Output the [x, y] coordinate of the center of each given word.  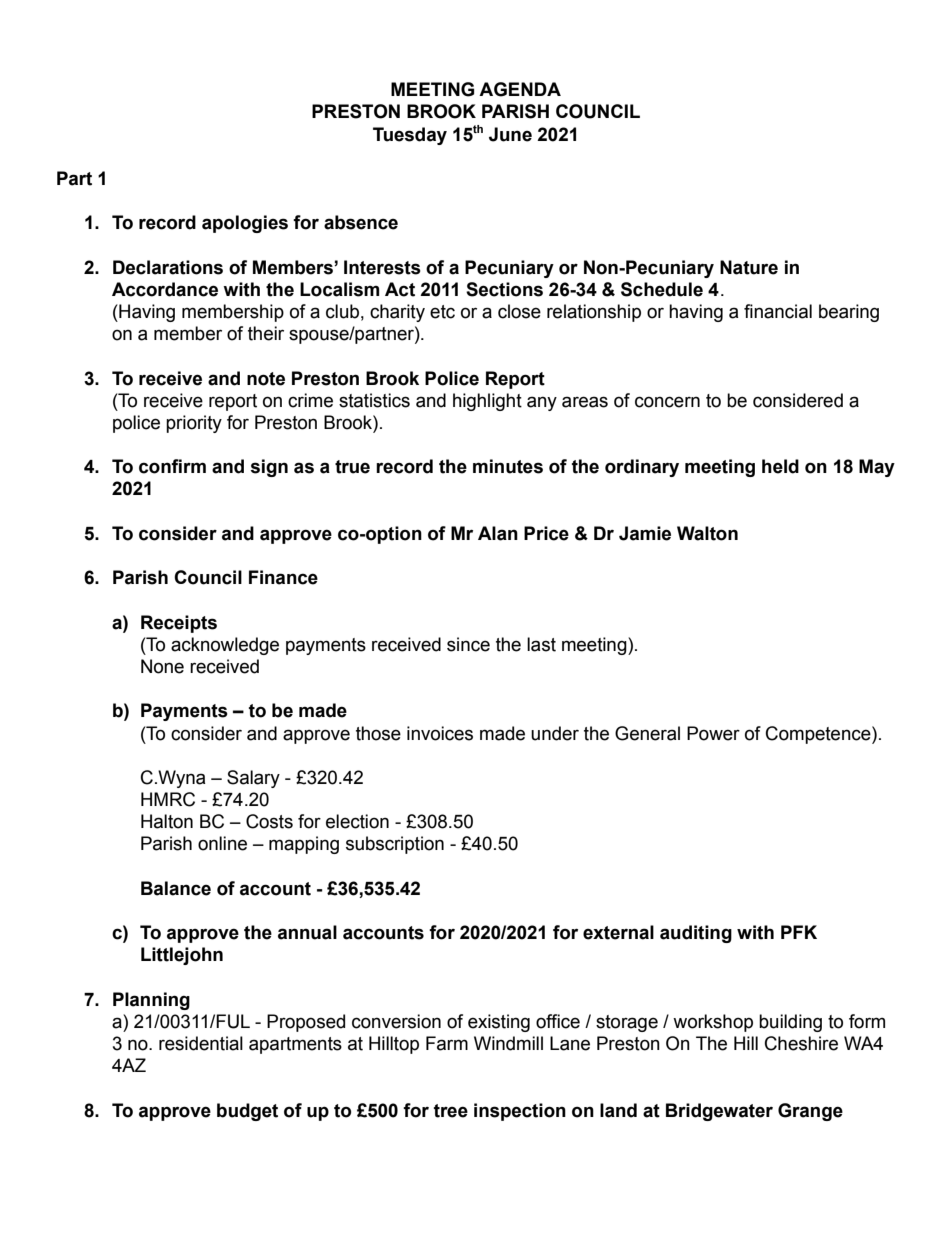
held [780, 466]
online [222, 843]
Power [713, 733]
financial [778, 311]
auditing [696, 934]
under [555, 733]
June [510, 134]
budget [247, 1112]
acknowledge [225, 646]
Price [546, 533]
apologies [245, 224]
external [618, 932]
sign [269, 468]
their [266, 333]
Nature [749, 267]
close [519, 311]
